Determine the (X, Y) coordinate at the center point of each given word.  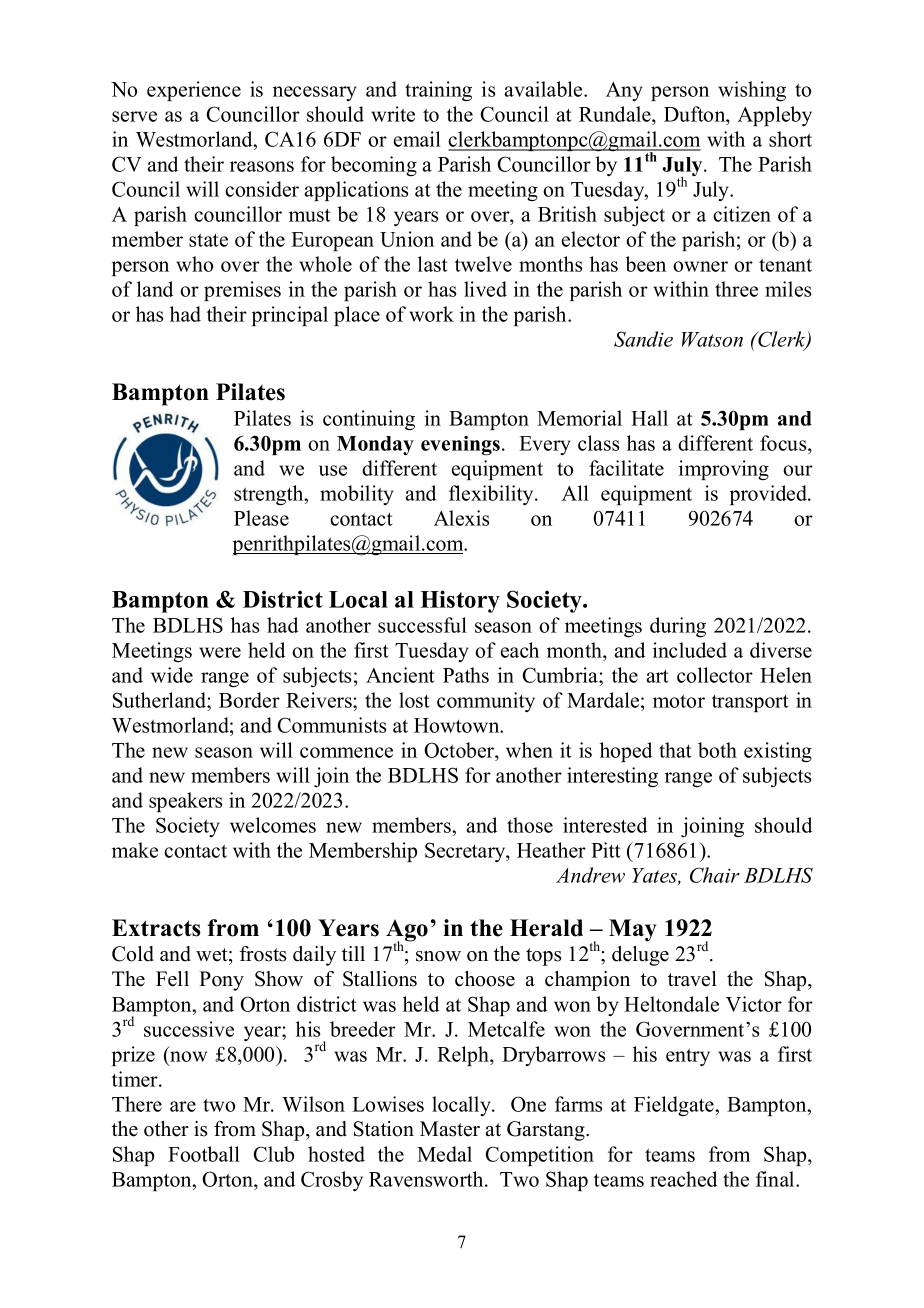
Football (204, 1154)
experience (194, 91)
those (530, 825)
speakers (185, 802)
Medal (444, 1154)
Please (261, 518)
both (717, 750)
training (438, 91)
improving (724, 470)
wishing (752, 91)
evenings (460, 445)
